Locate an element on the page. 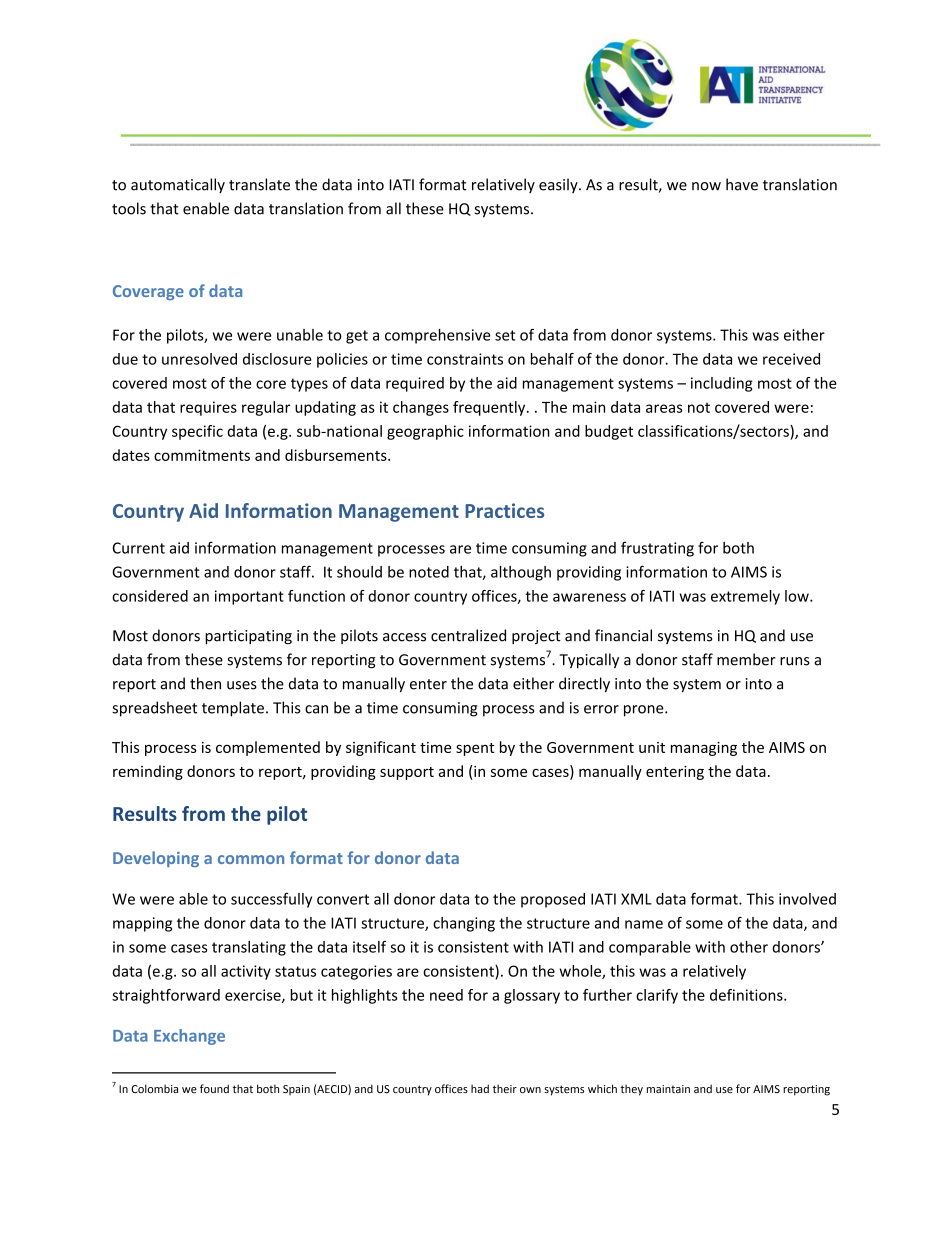  reminding is located at coordinates (148, 772).
